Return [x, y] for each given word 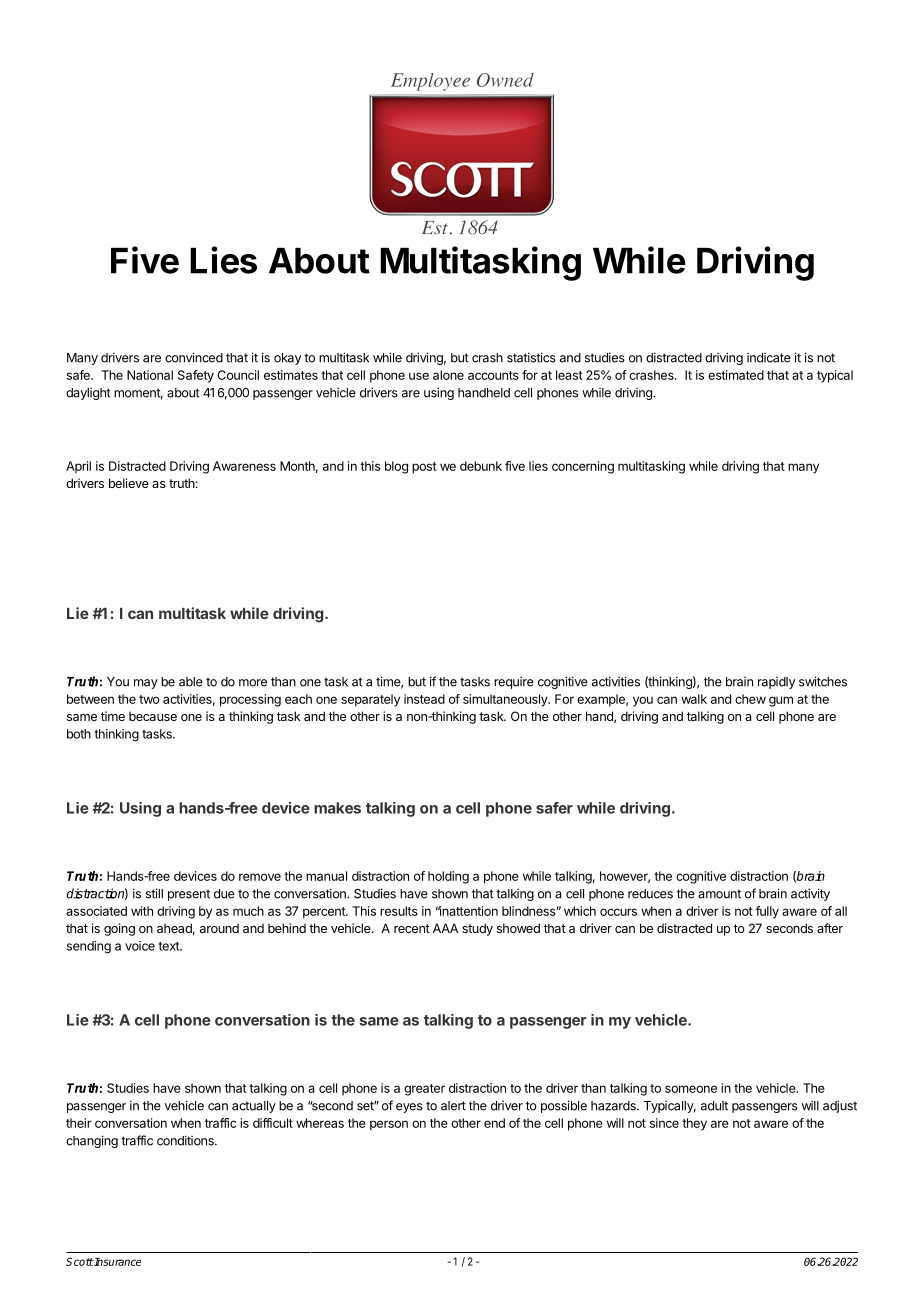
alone [448, 375]
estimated [736, 375]
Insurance [117, 1262]
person [389, 1125]
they [694, 1124]
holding [448, 877]
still [154, 893]
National [150, 375]
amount [719, 894]
